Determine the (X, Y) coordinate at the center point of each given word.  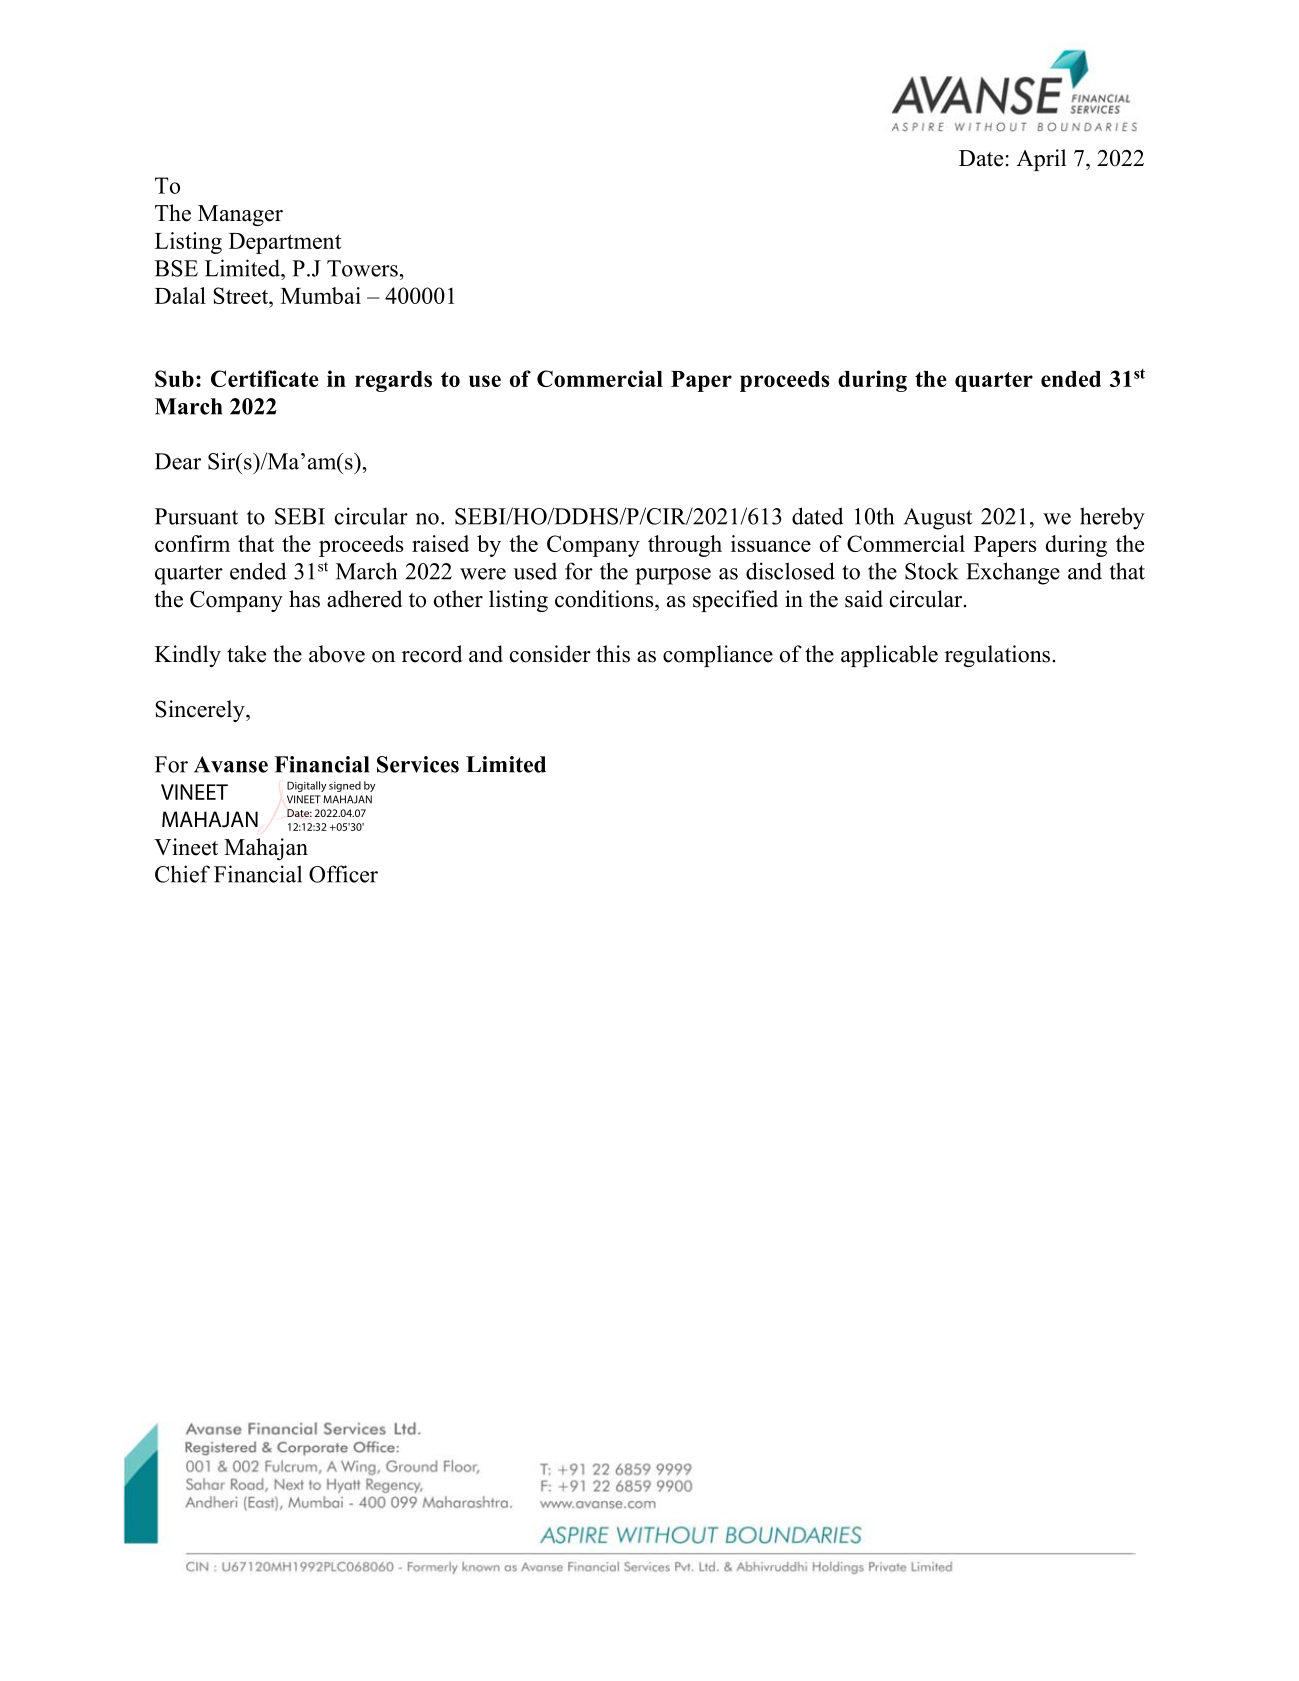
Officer (343, 874)
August (938, 519)
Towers (362, 268)
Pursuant (196, 516)
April (1041, 160)
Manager (240, 215)
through (685, 546)
